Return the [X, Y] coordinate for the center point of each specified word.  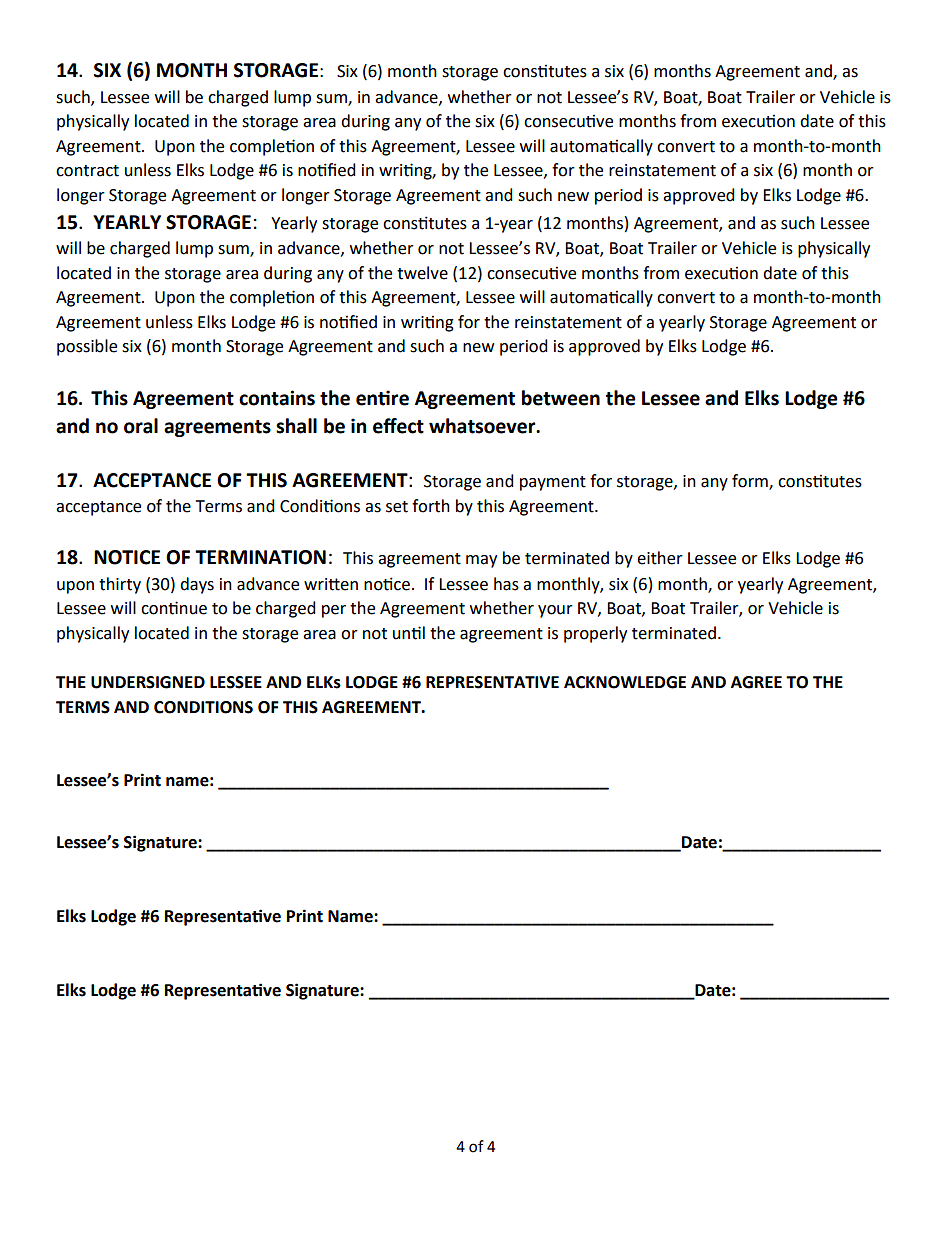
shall [296, 426]
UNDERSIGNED [148, 682]
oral [141, 426]
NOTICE [127, 557]
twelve [422, 273]
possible [87, 347]
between [561, 398]
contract [87, 171]
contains [277, 398]
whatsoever [483, 426]
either [660, 558]
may [481, 561]
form [751, 481]
